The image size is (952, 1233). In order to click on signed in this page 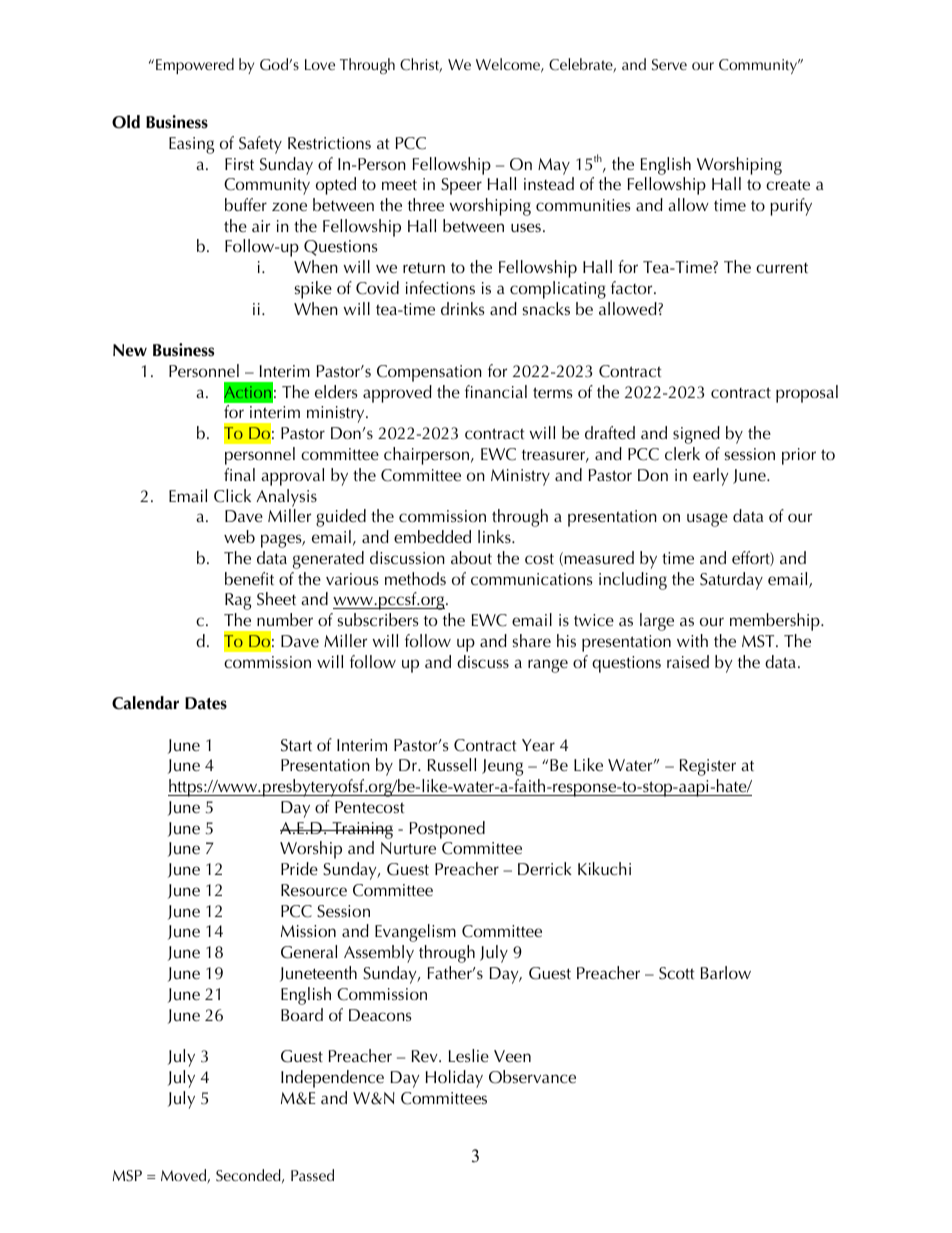, I will do `click(696, 435)`.
